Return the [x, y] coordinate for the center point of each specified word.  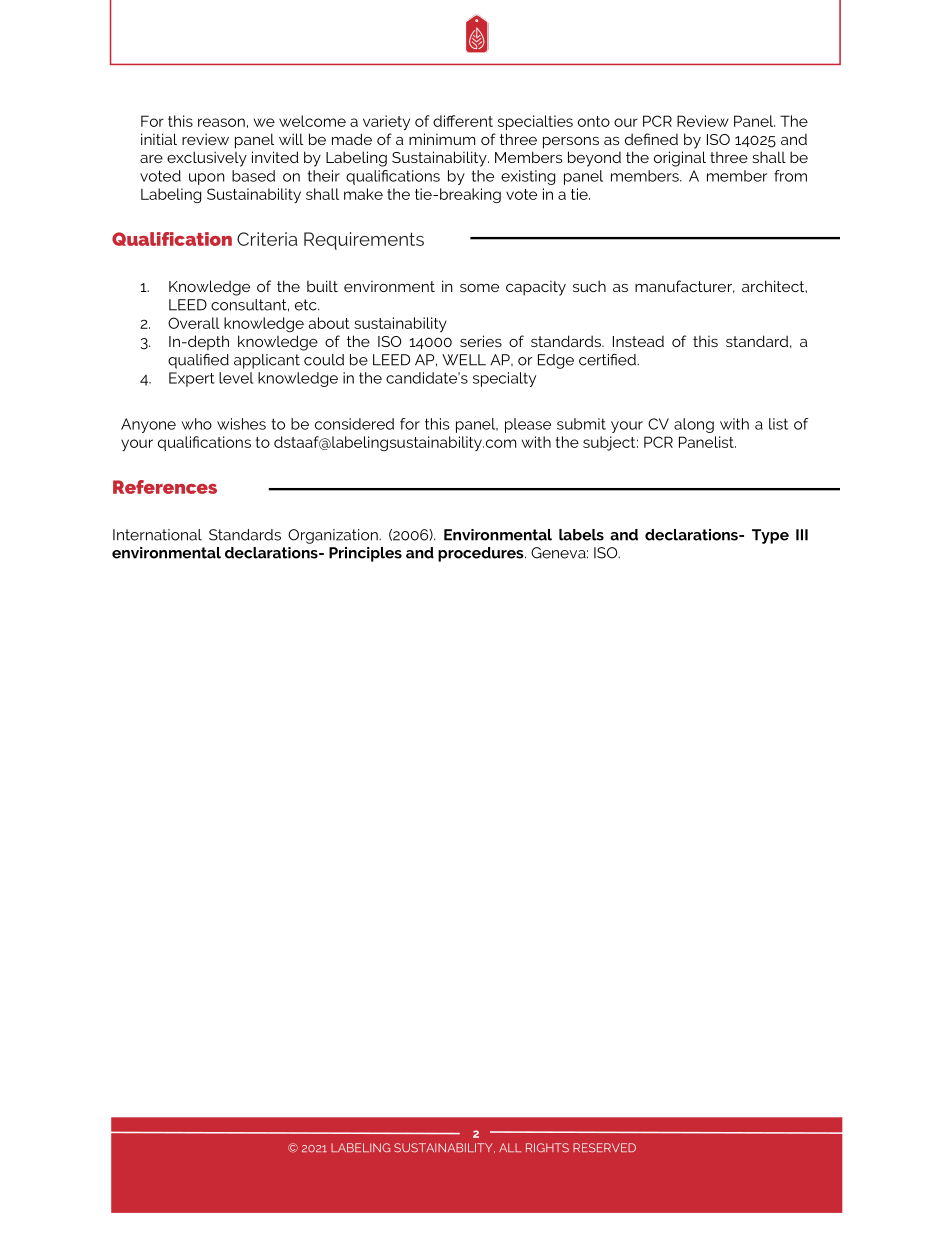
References [165, 487]
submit [581, 424]
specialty [504, 379]
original [680, 159]
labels [581, 535]
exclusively [207, 159]
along [694, 425]
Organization [334, 536]
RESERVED [604, 1147]
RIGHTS [547, 1147]
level [236, 378]
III [802, 535]
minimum [442, 139]
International [157, 535]
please [528, 425]
